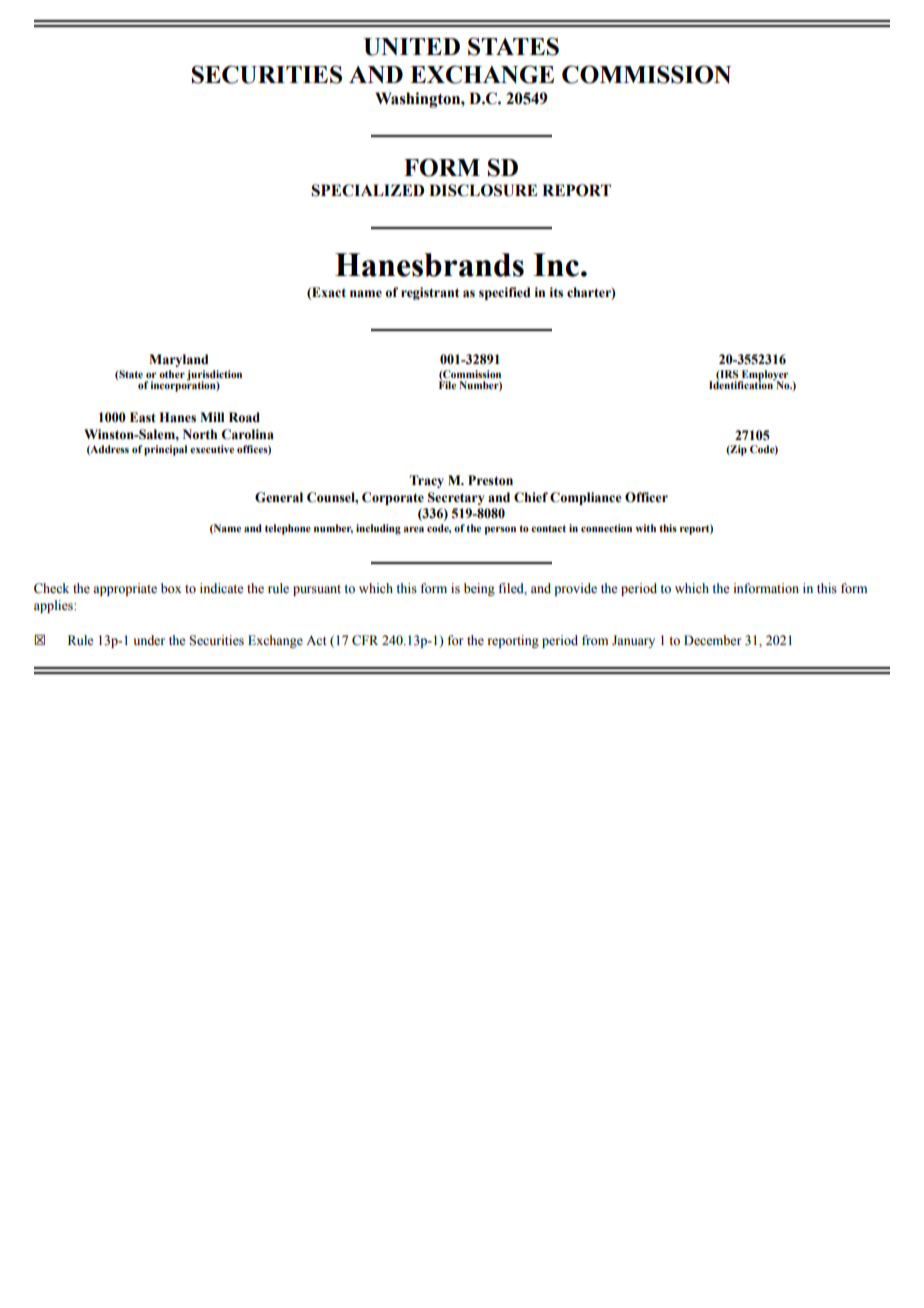 The width and height of the screenshot is (924, 1308). Describe the element at coordinates (483, 190) in the screenshot. I see `DISCLOSURE` at that location.
